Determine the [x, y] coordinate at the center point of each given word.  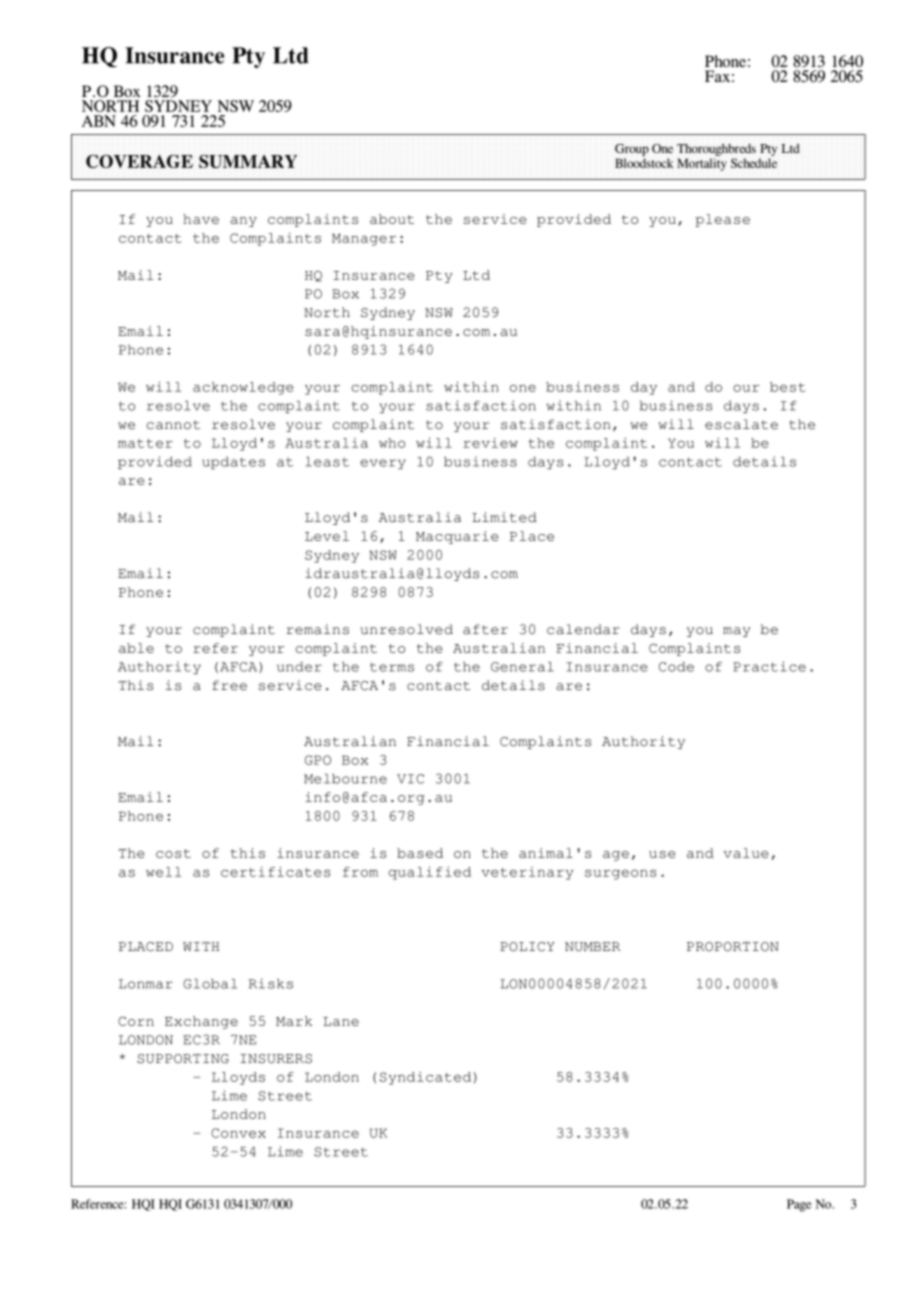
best [788, 387]
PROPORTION [733, 947]
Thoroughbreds [716, 149]
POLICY [527, 947]
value [746, 853]
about [392, 219]
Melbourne [345, 779]
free [229, 685]
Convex [238, 1133]
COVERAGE [139, 161]
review [491, 443]
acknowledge [243, 388]
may [736, 632]
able [136, 648]
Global [210, 984]
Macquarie [457, 537]
